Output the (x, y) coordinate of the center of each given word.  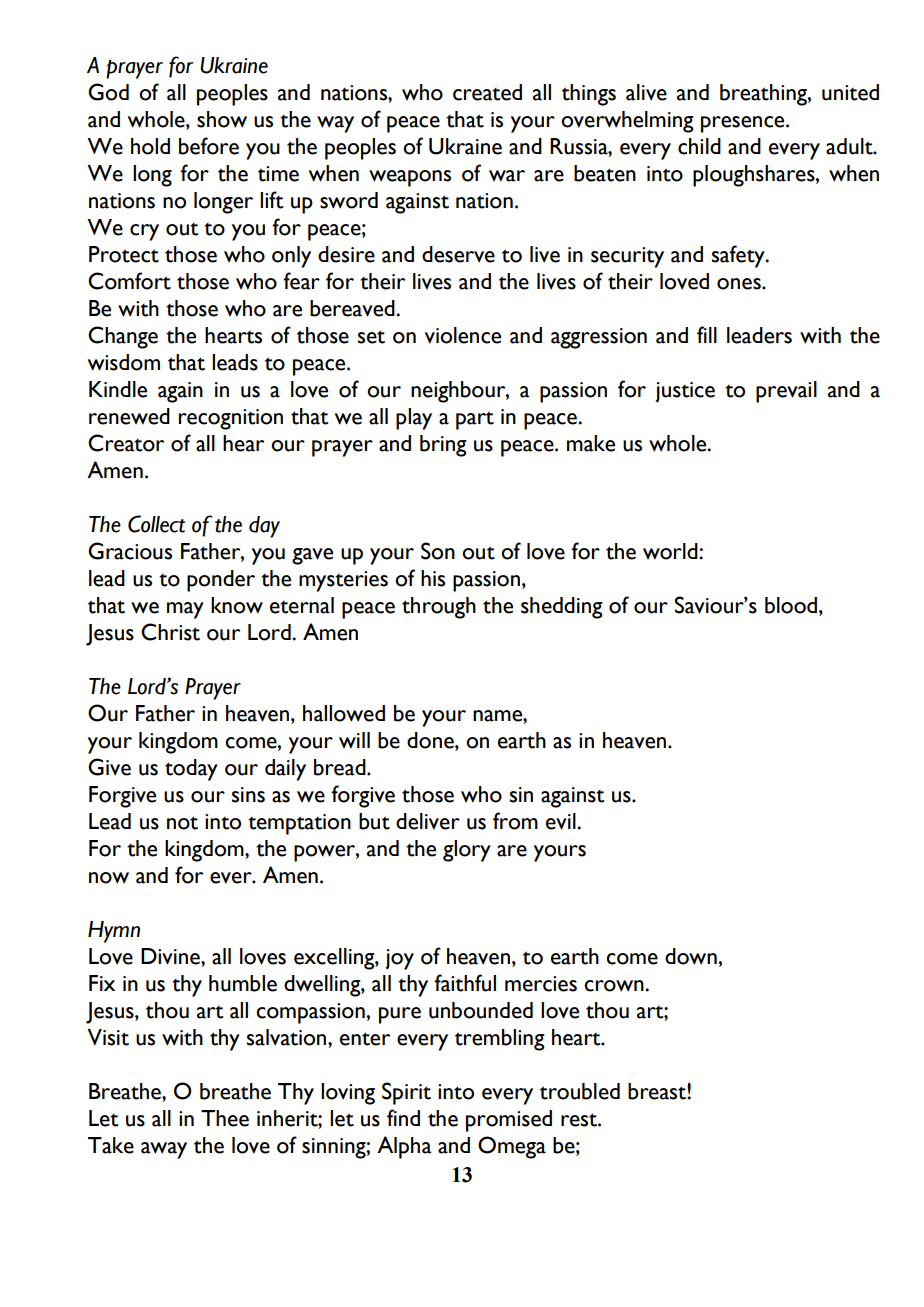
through (439, 608)
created (487, 92)
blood (792, 605)
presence (744, 124)
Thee (225, 1118)
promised (509, 1121)
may (185, 610)
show (222, 119)
